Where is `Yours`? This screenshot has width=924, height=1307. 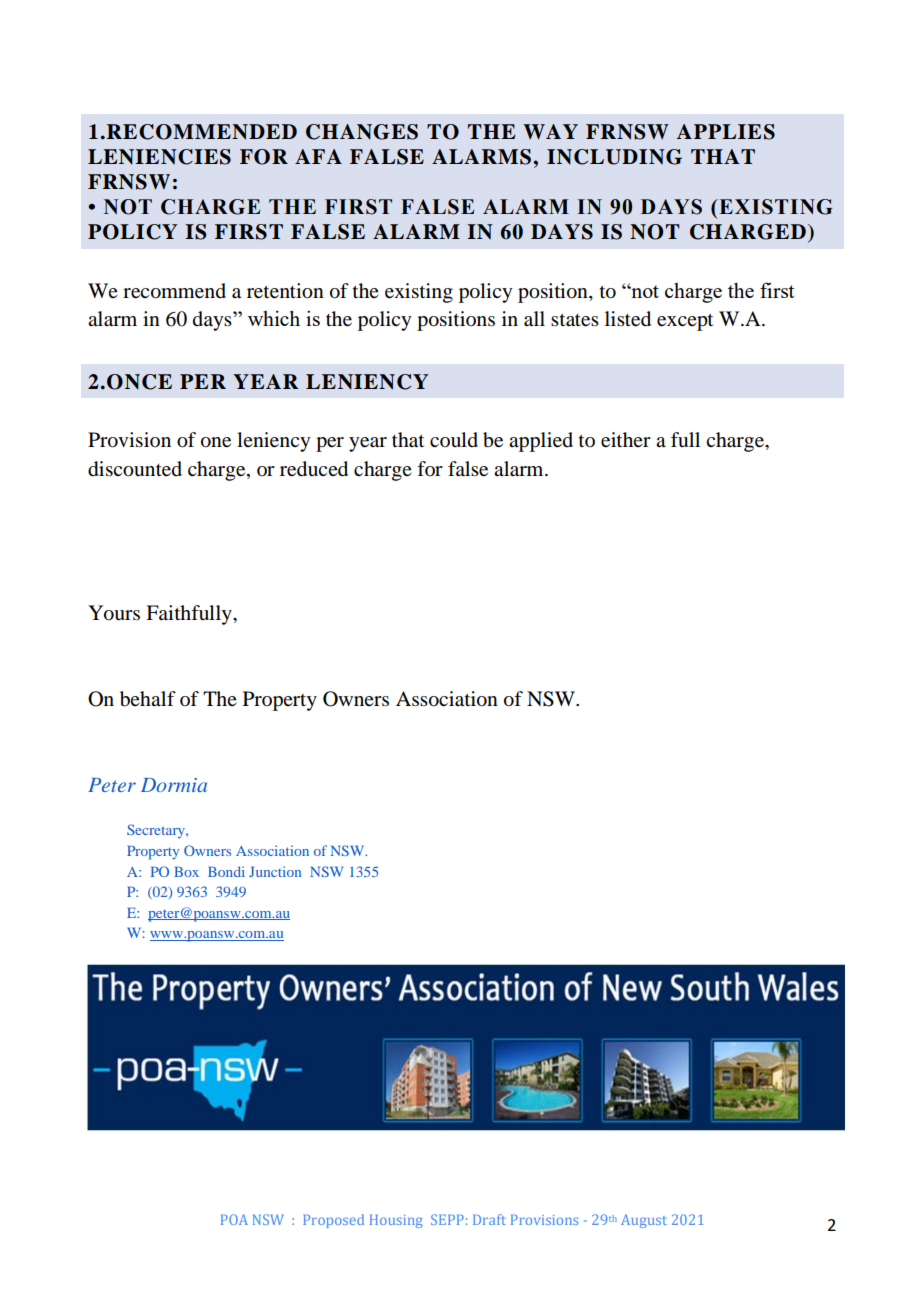 Yours is located at coordinates (114, 613).
